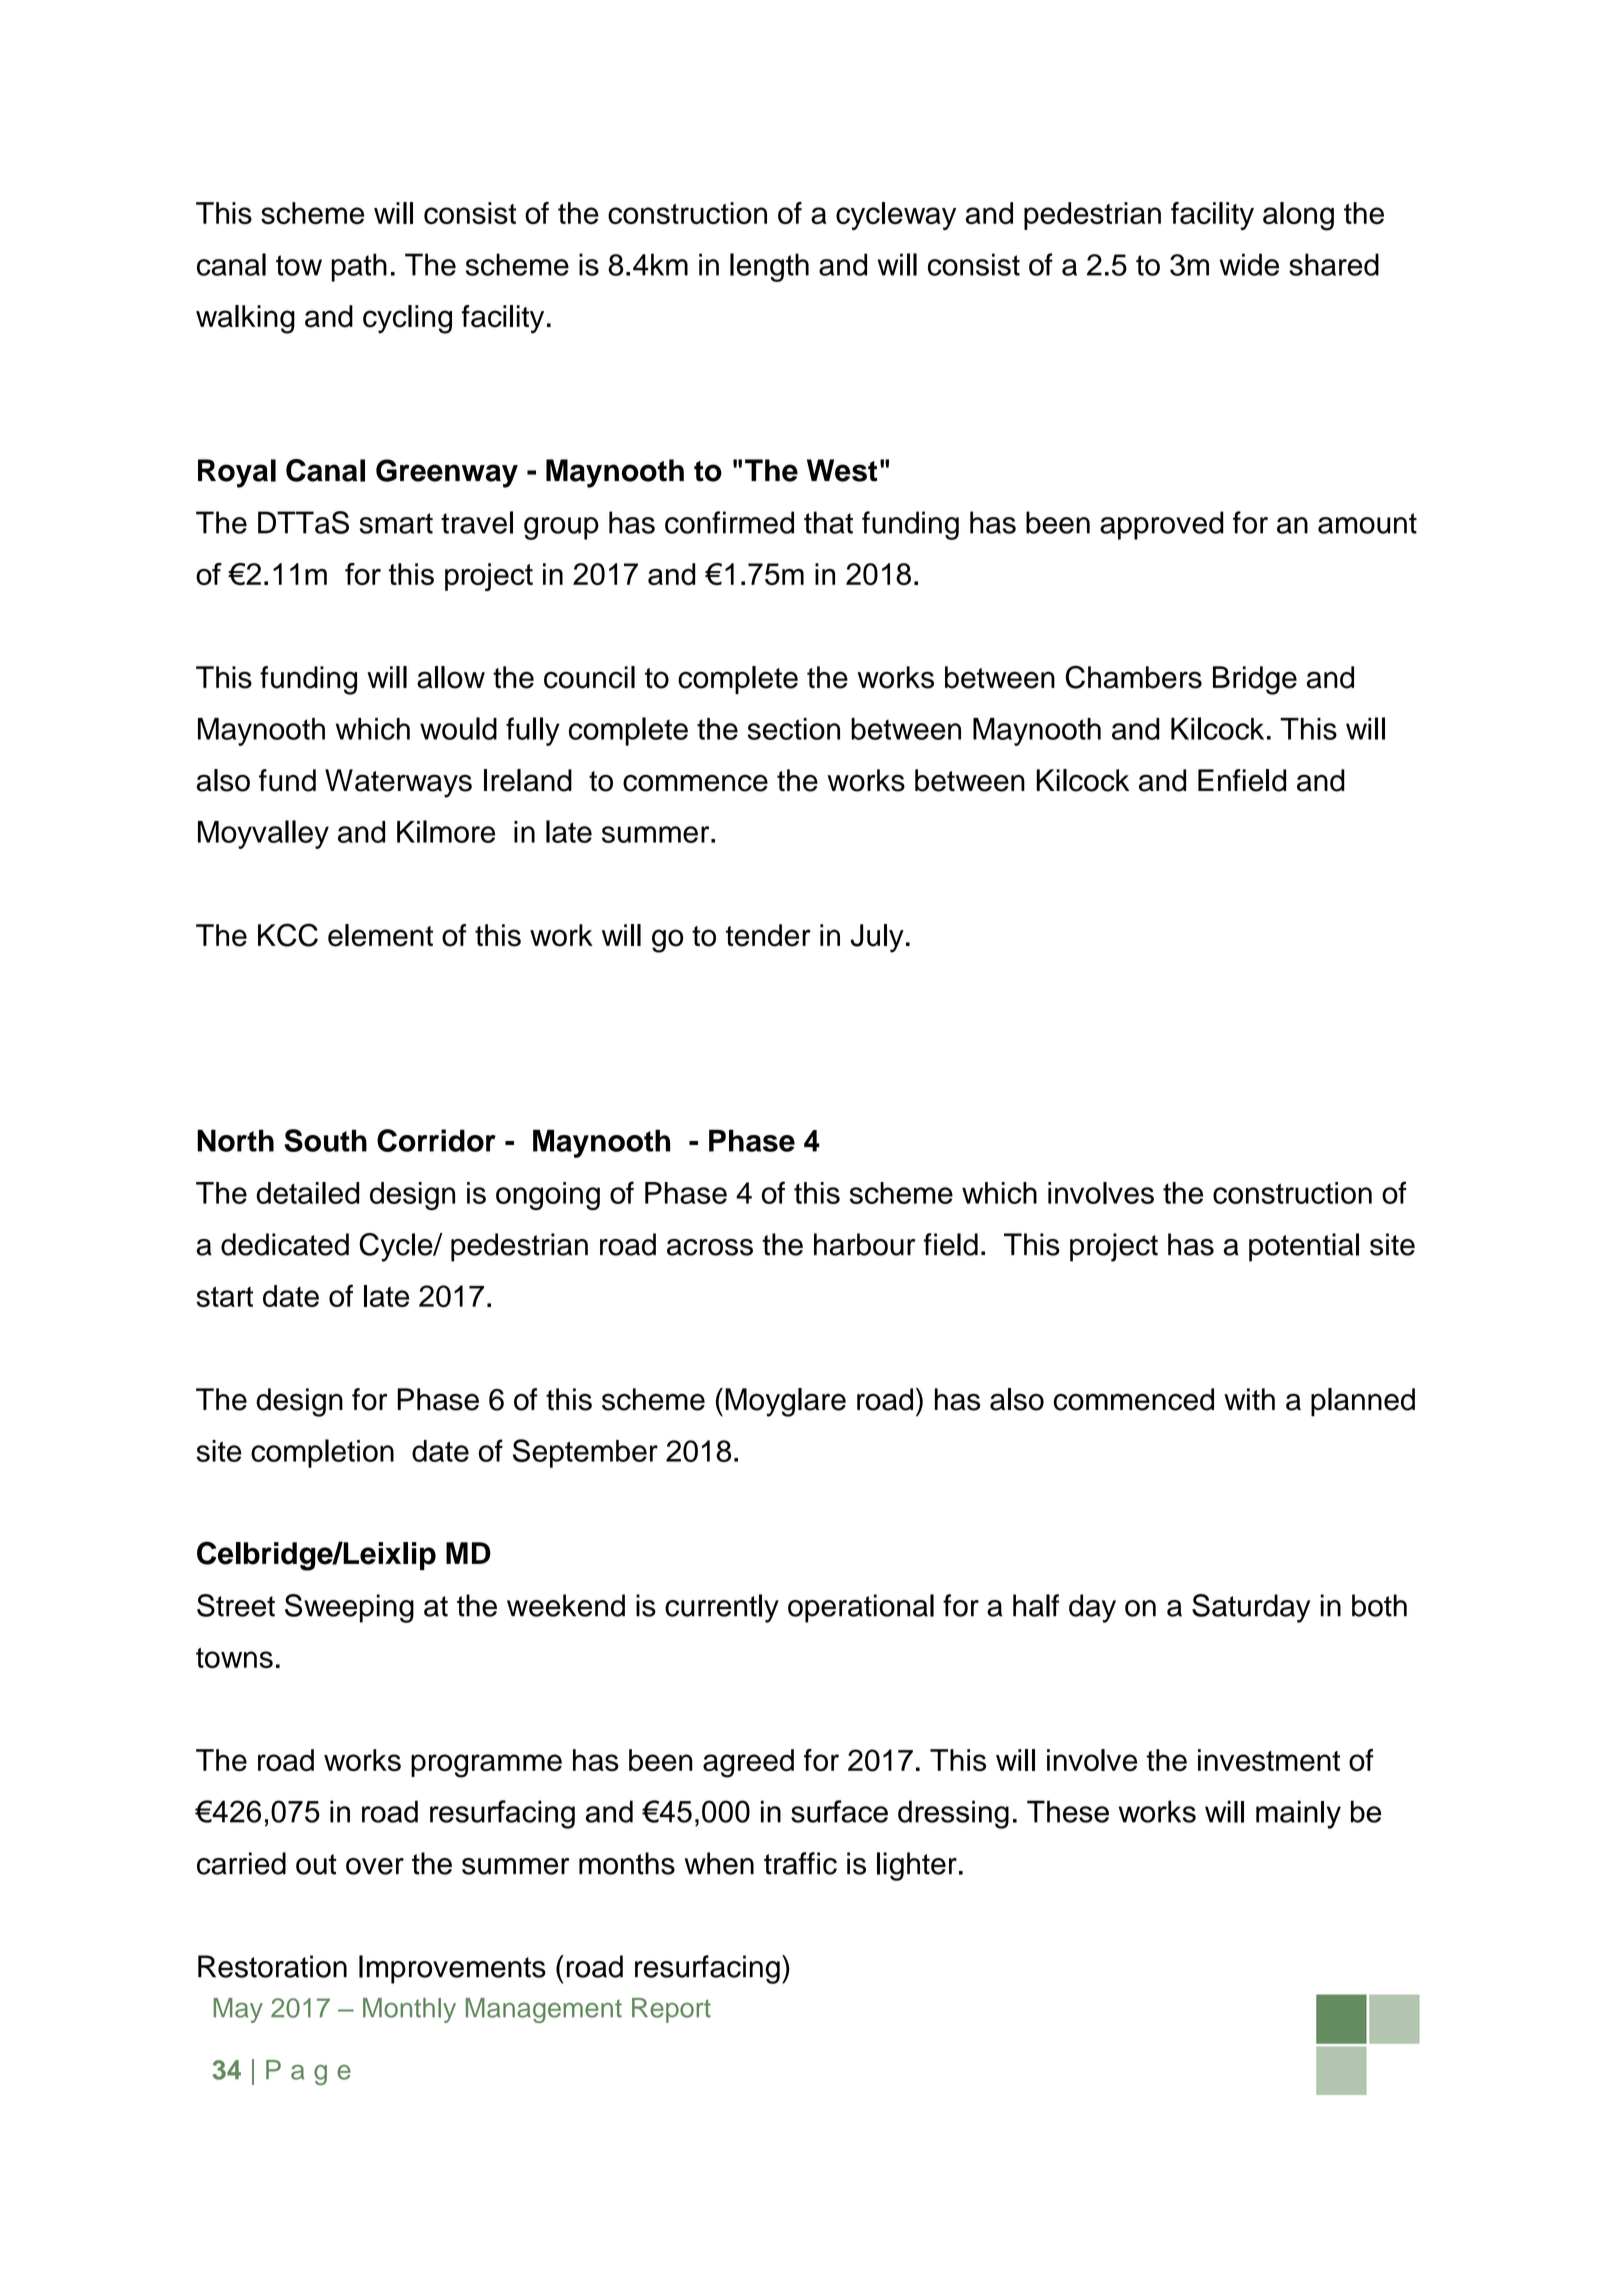 This image has height=2288, width=1618. Describe the element at coordinates (864, 1244) in the image. I see `harbour` at that location.
